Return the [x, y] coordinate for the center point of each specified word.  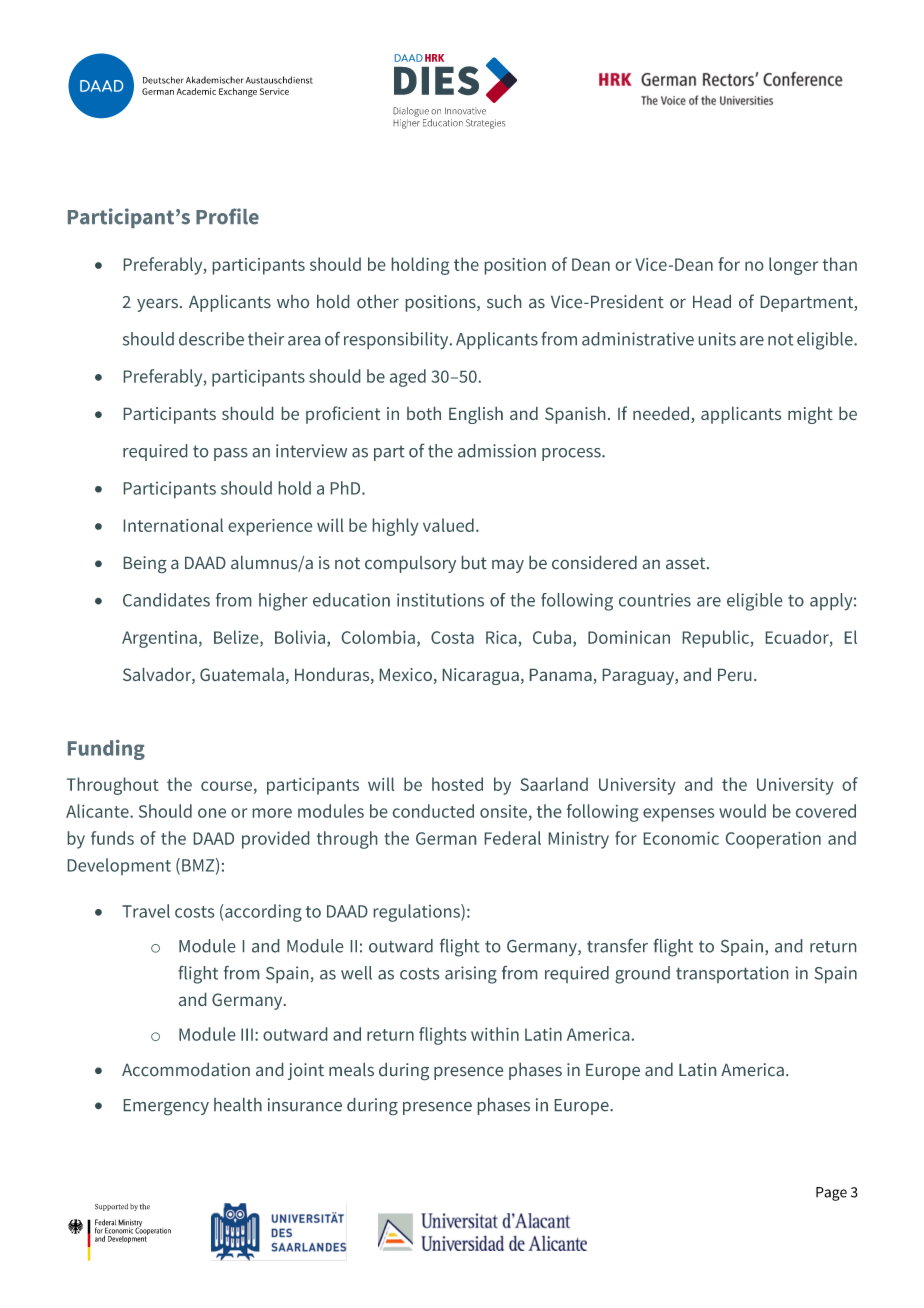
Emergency [166, 1107]
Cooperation [773, 840]
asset [687, 563]
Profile [227, 216]
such [504, 301]
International [173, 525]
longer [793, 266]
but [474, 562]
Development [119, 866]
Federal [513, 838]
